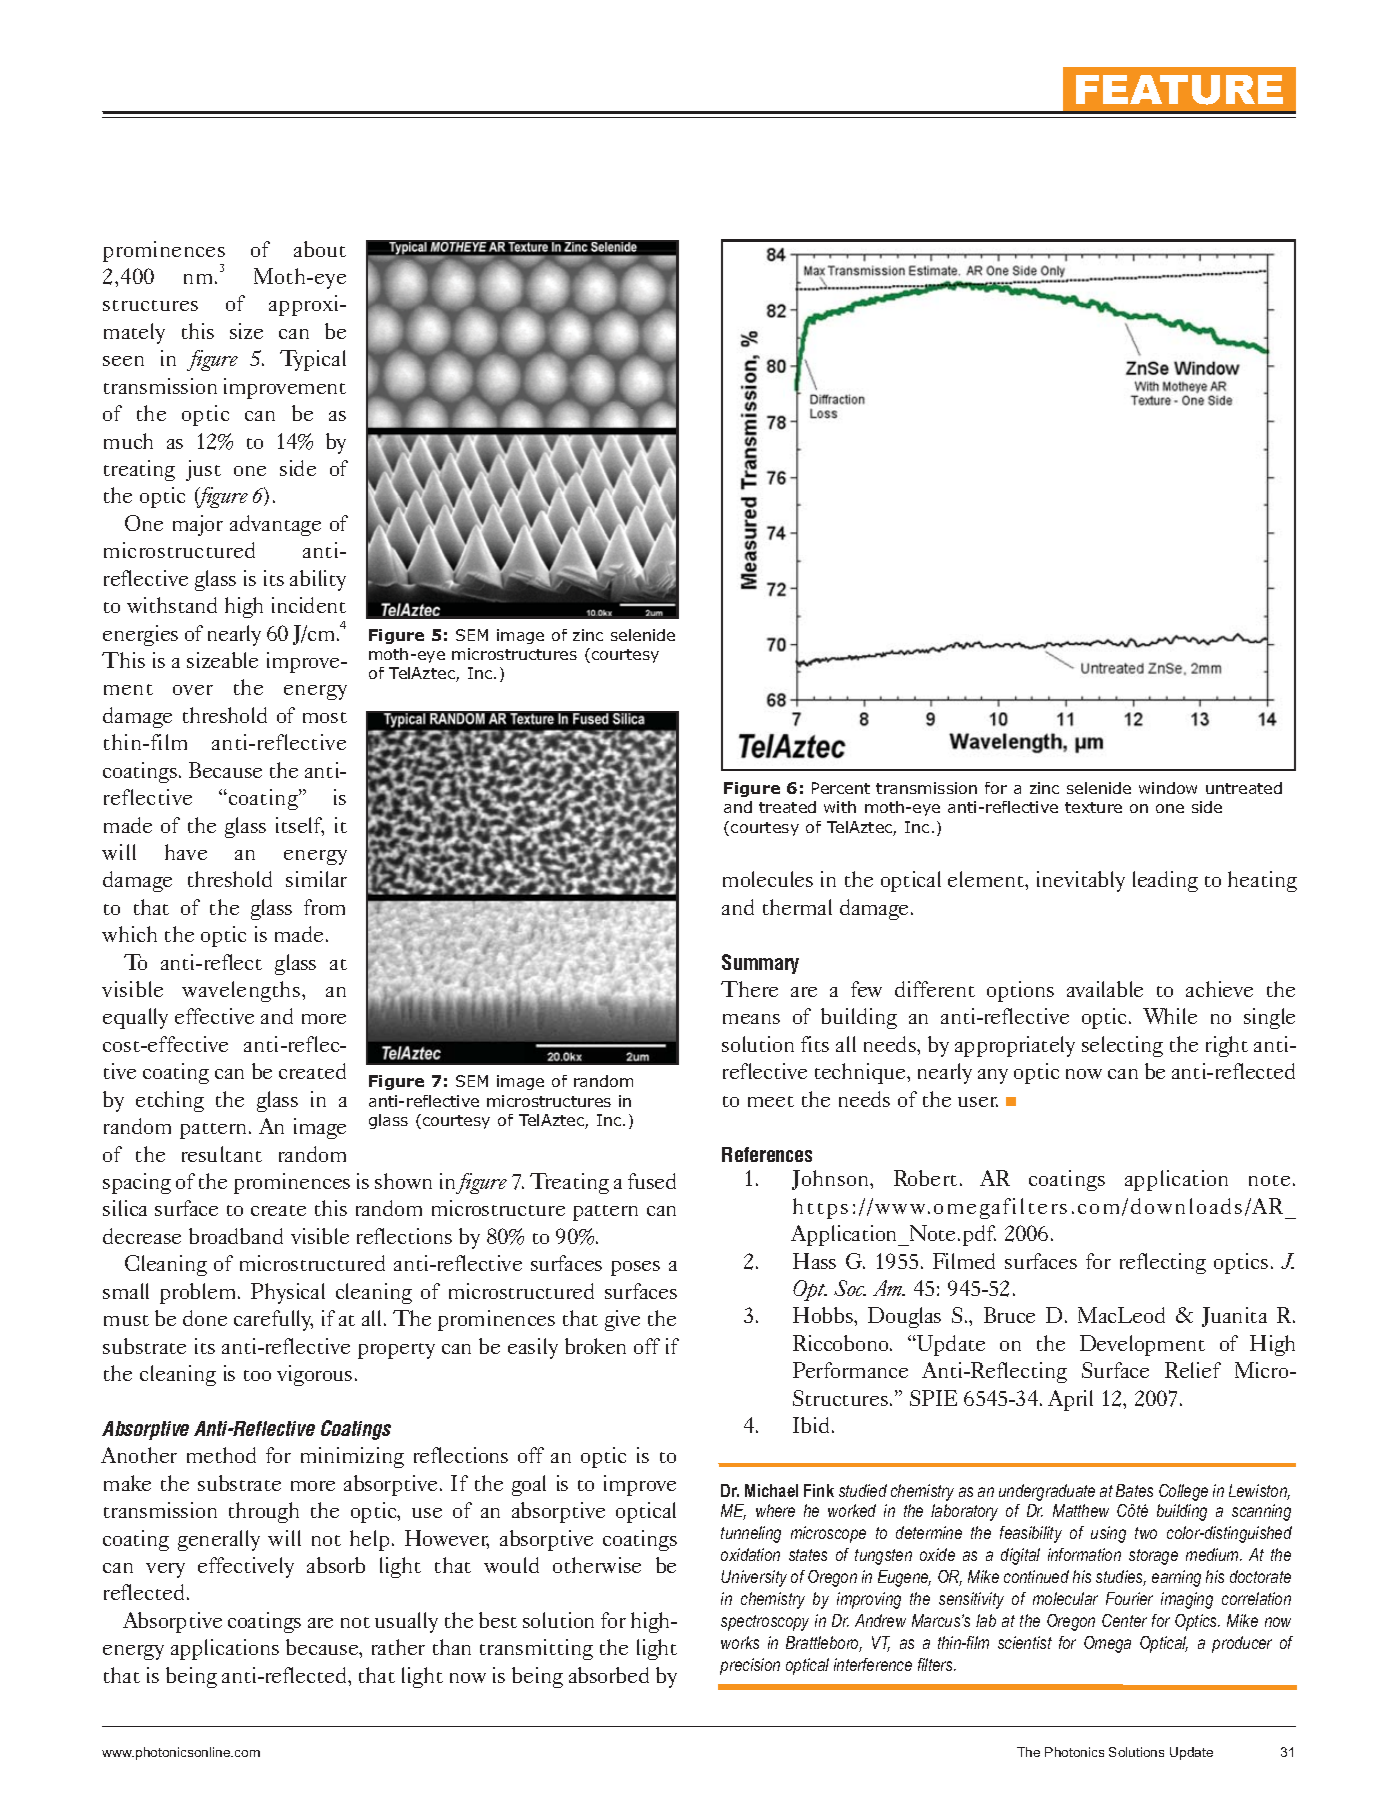 The height and width of the screenshot is (1810, 1399). I want to click on FEATURE, so click(1179, 90).
